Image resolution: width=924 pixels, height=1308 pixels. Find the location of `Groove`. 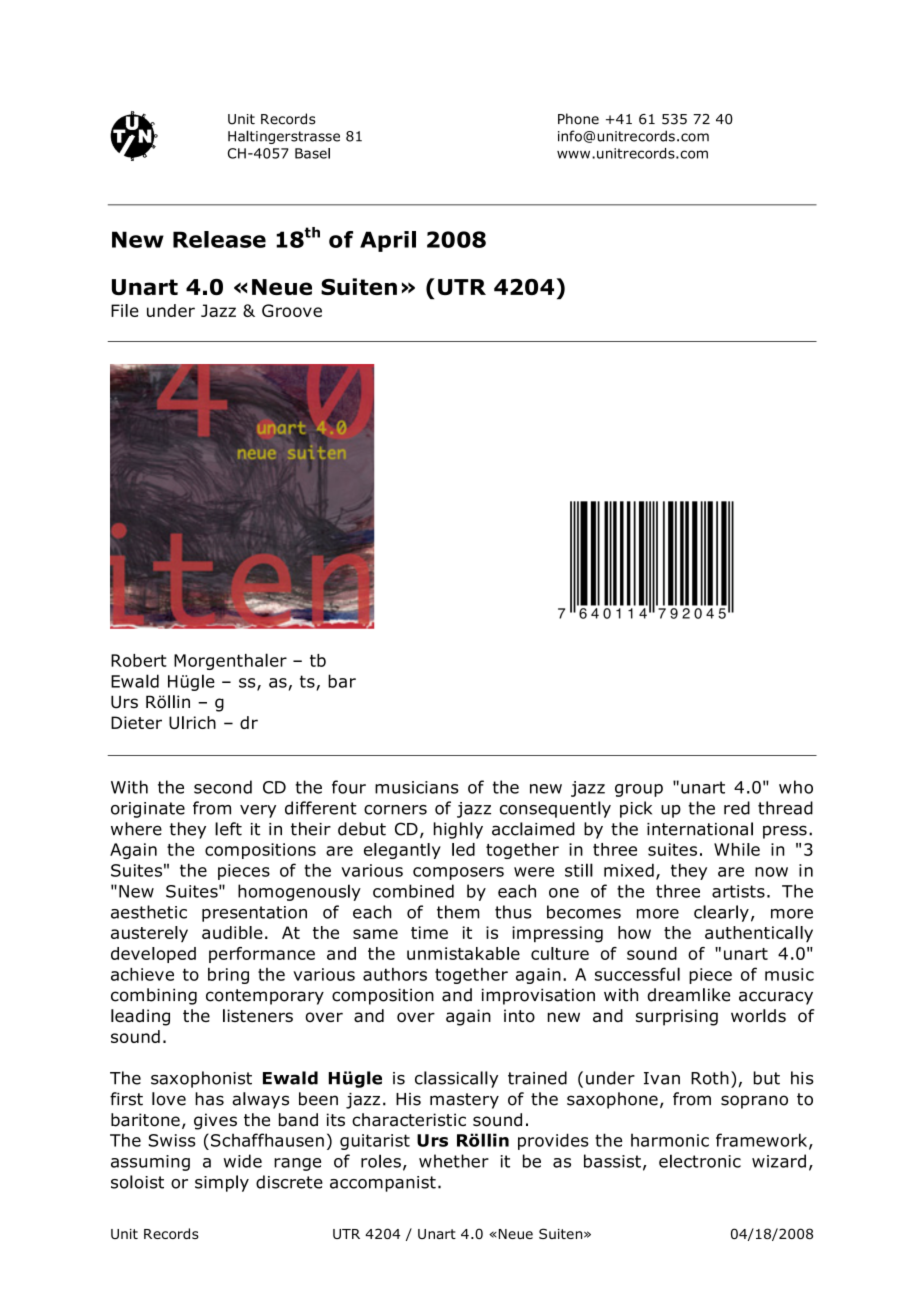

Groove is located at coordinates (292, 310).
